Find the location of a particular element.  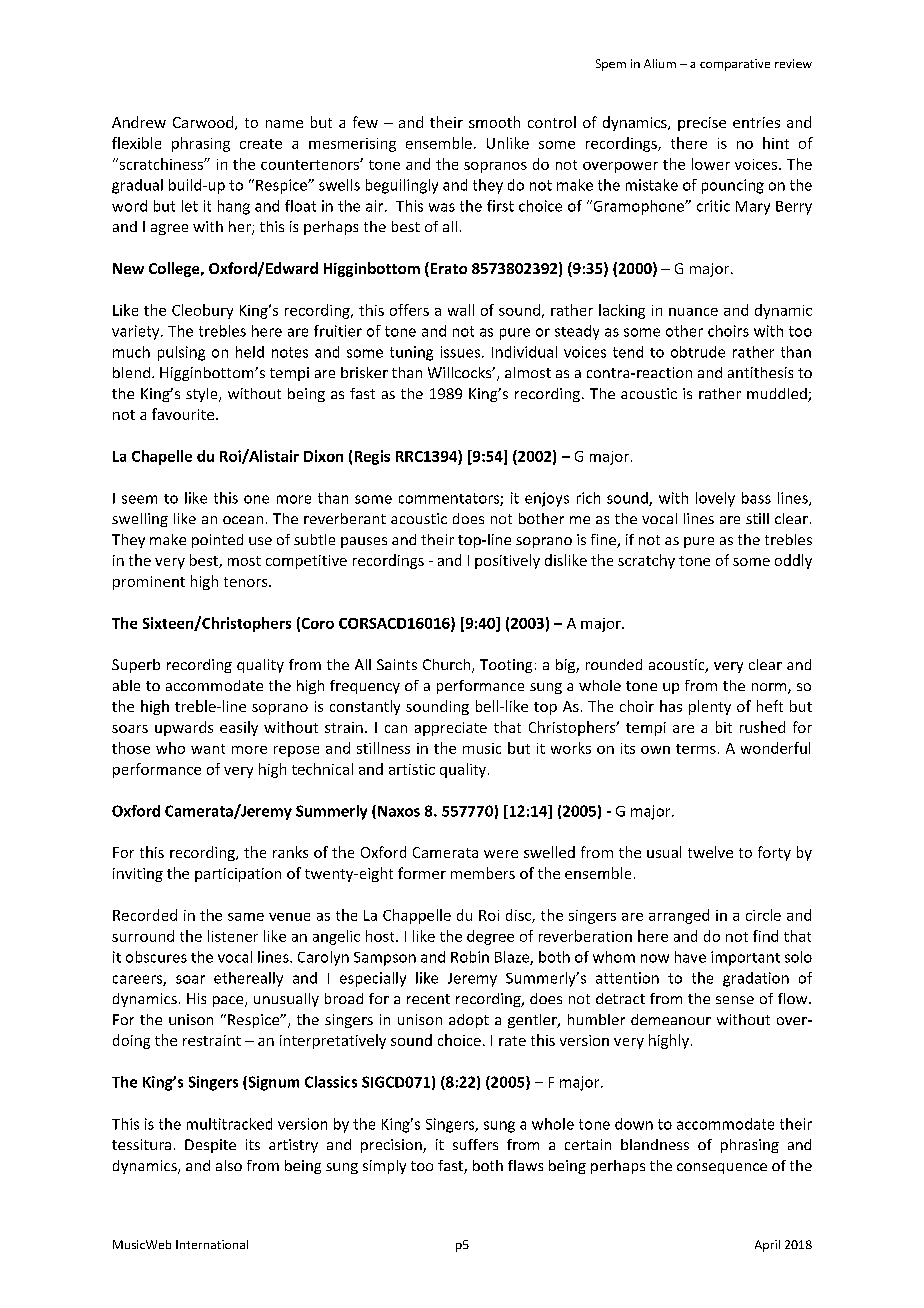

suffers is located at coordinates (475, 1144).
